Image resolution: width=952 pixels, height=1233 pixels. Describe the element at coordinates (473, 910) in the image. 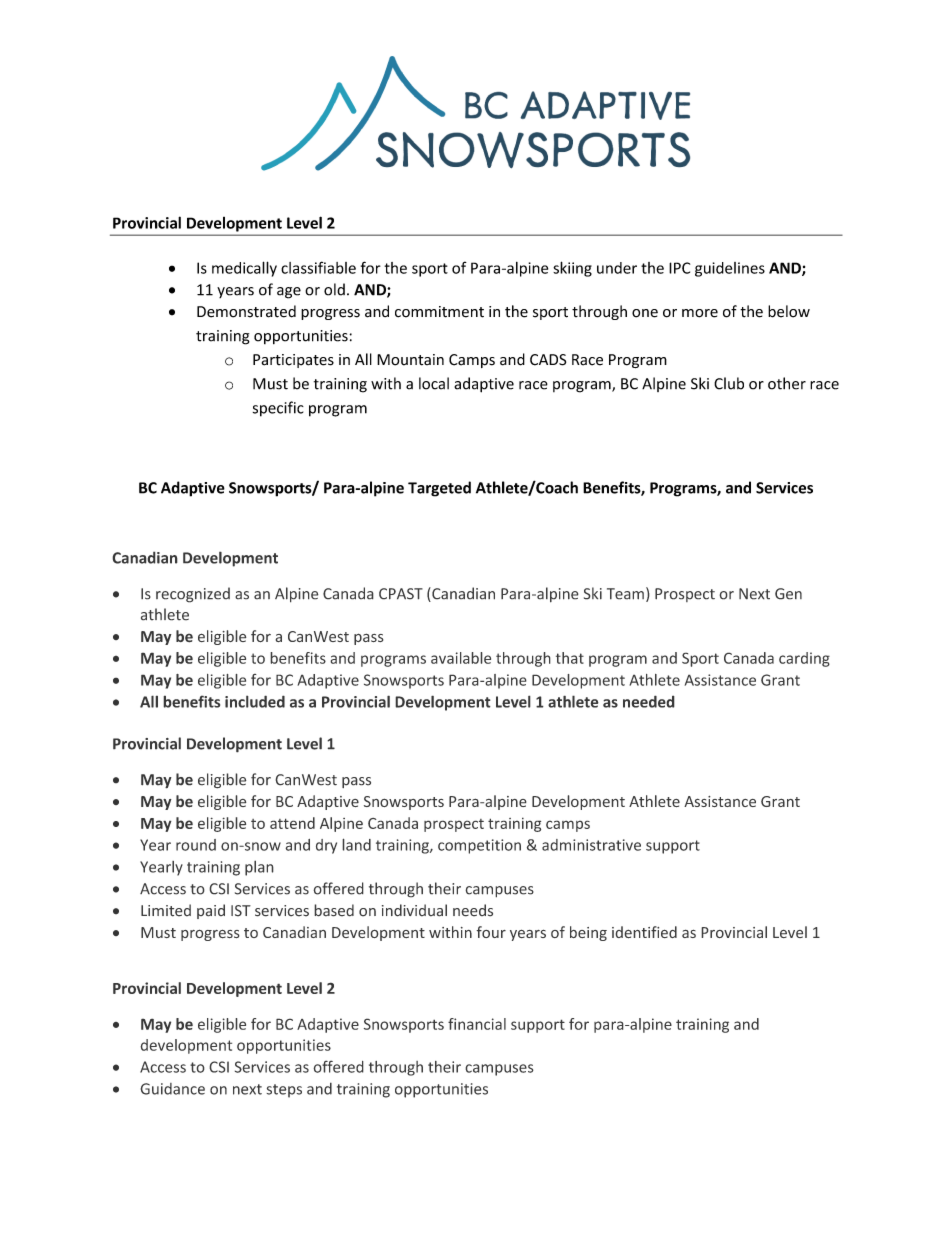

I see `needs` at that location.
